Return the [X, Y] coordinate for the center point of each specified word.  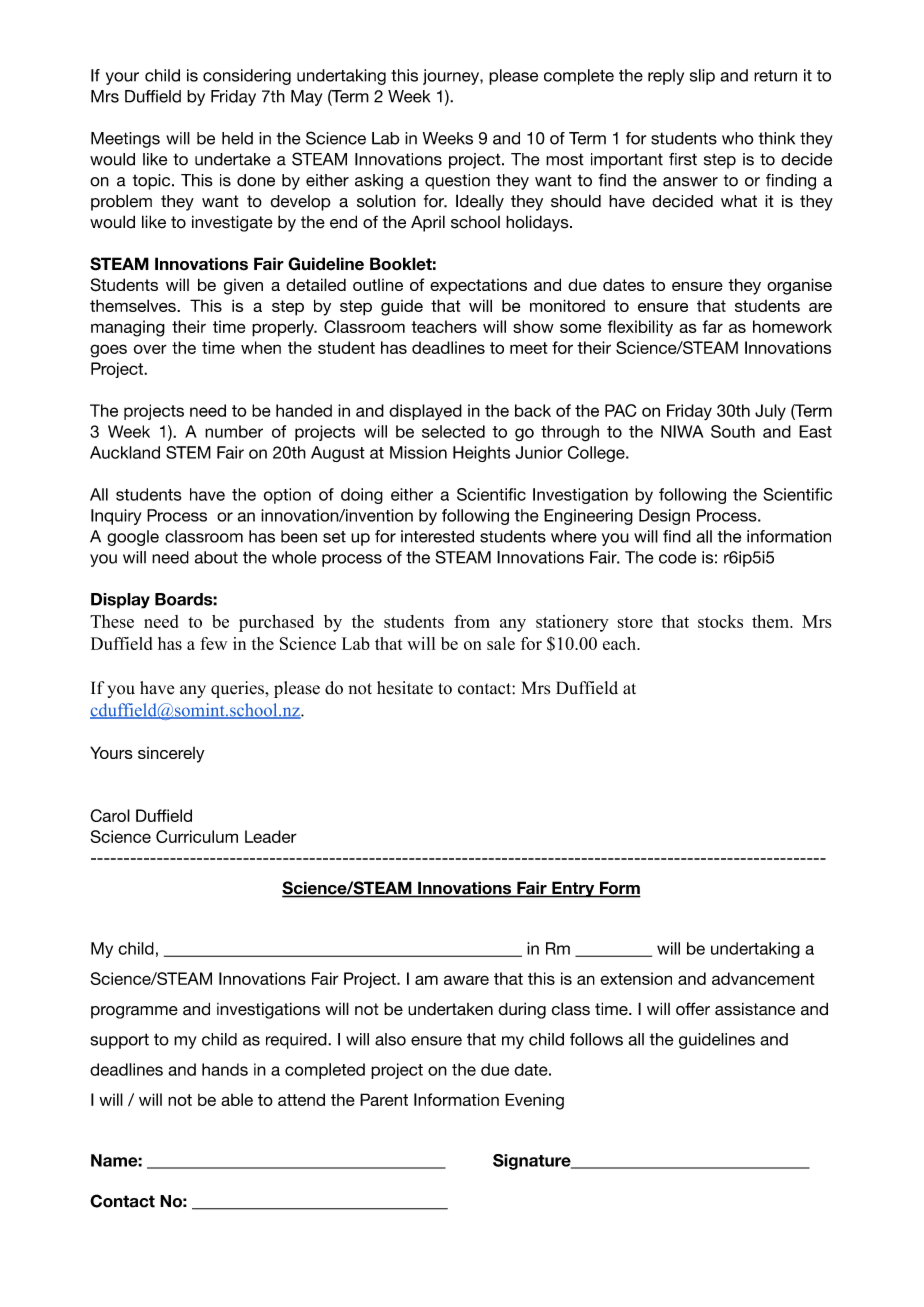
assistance [755, 1009]
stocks [720, 621]
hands [225, 1069]
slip [702, 77]
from [472, 621]
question [457, 182]
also [390, 1039]
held [237, 138]
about [216, 557]
